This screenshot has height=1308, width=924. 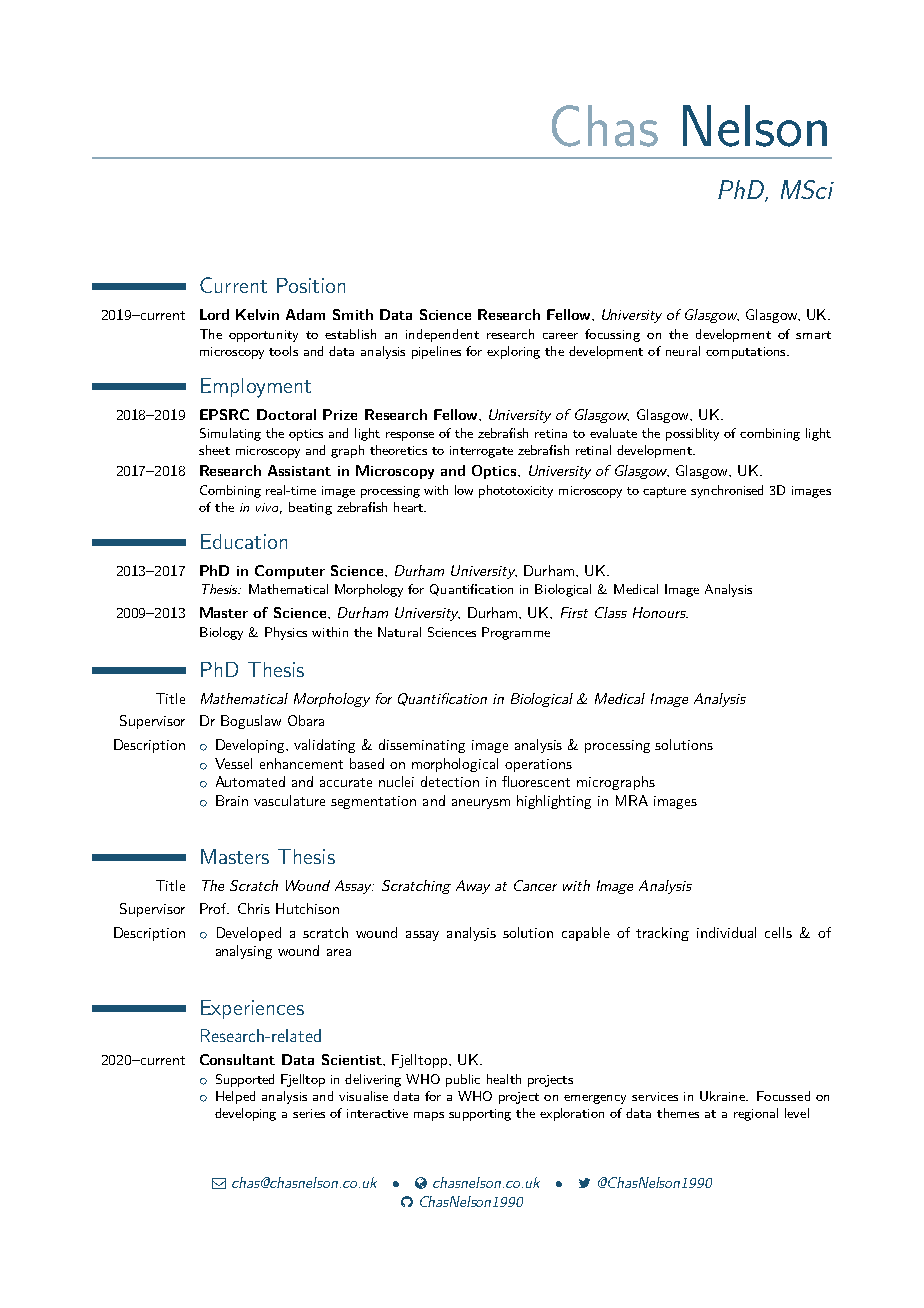 I want to click on Physics, so click(x=286, y=633).
